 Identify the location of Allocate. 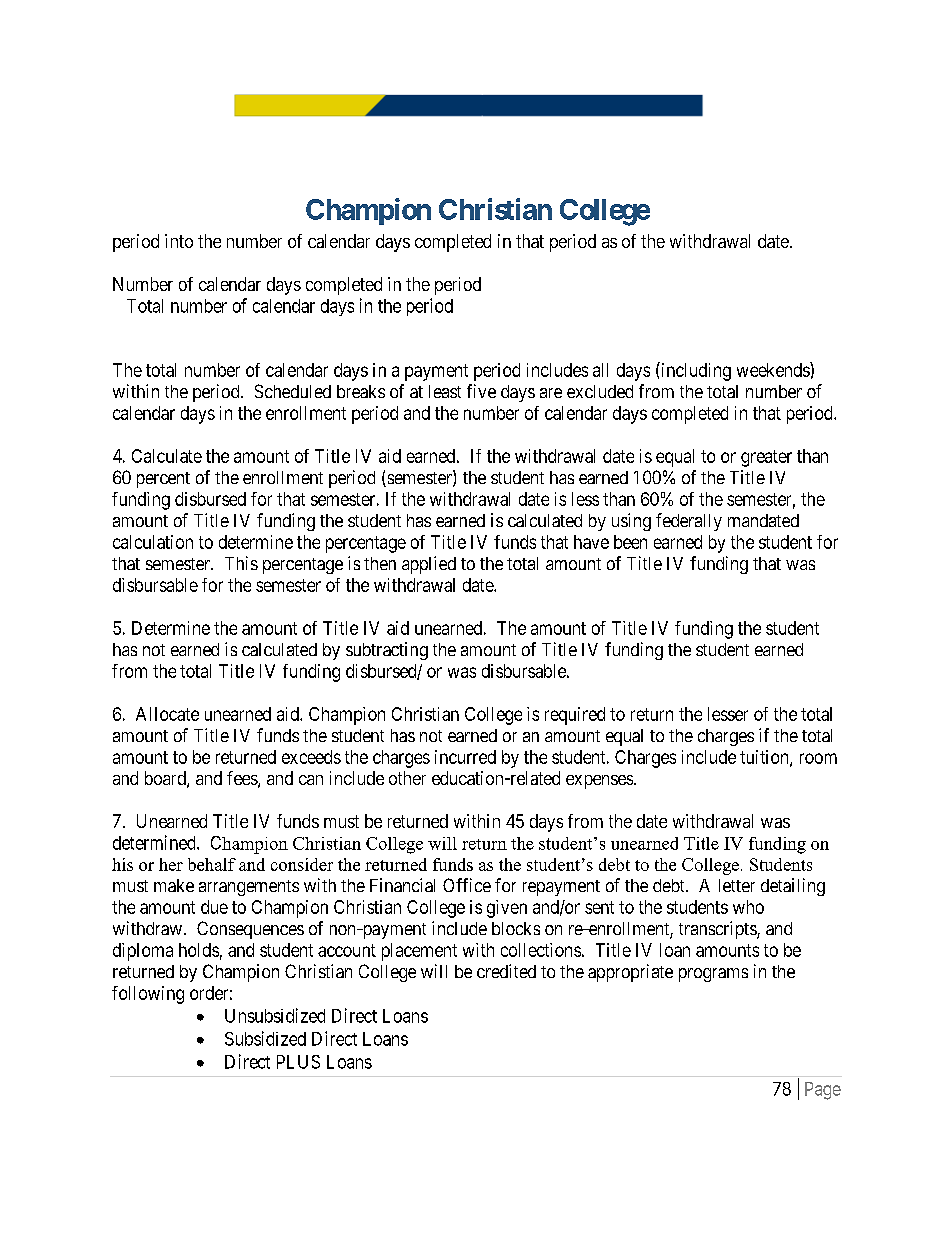
(167, 714).
